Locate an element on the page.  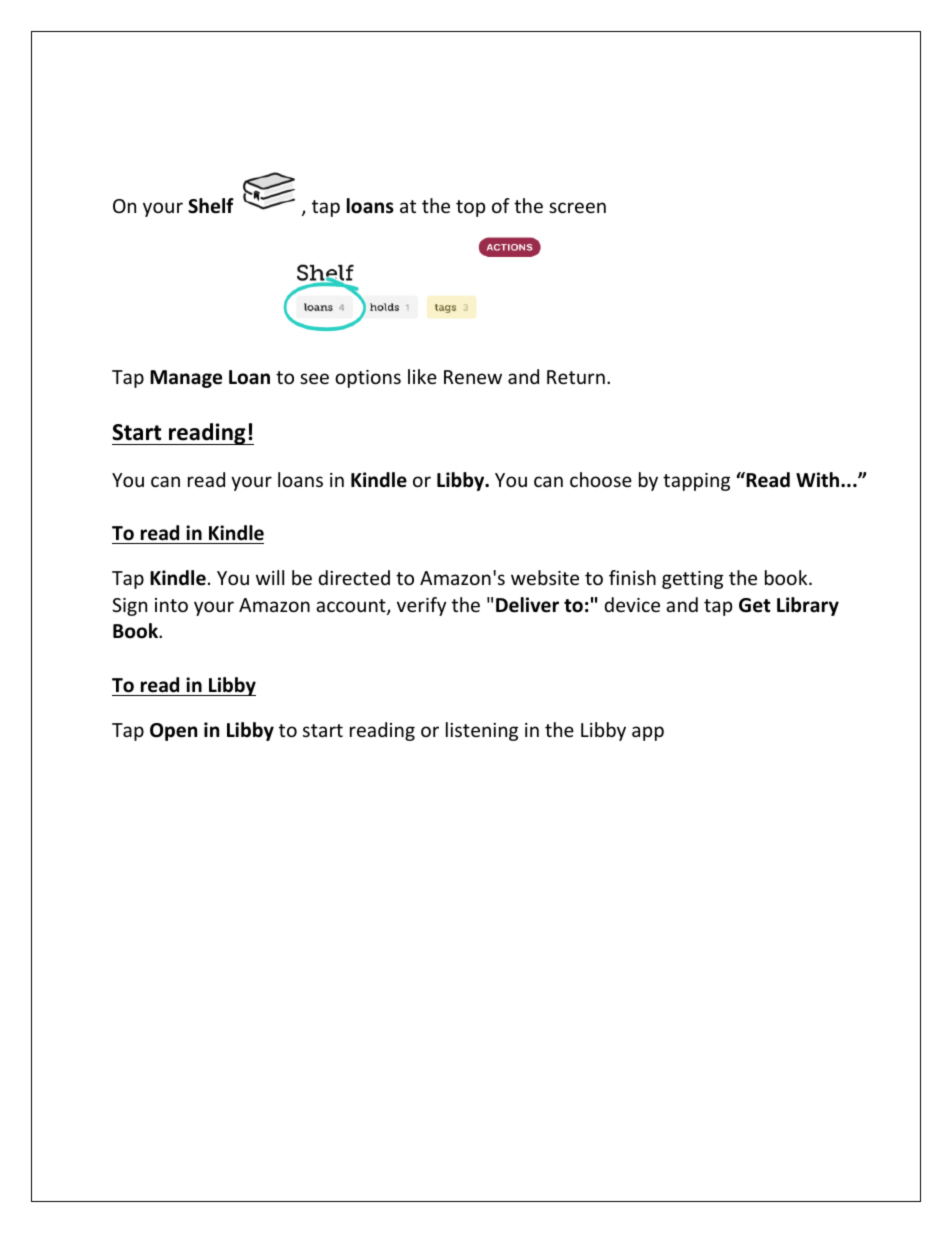
choose is located at coordinates (601, 479).
